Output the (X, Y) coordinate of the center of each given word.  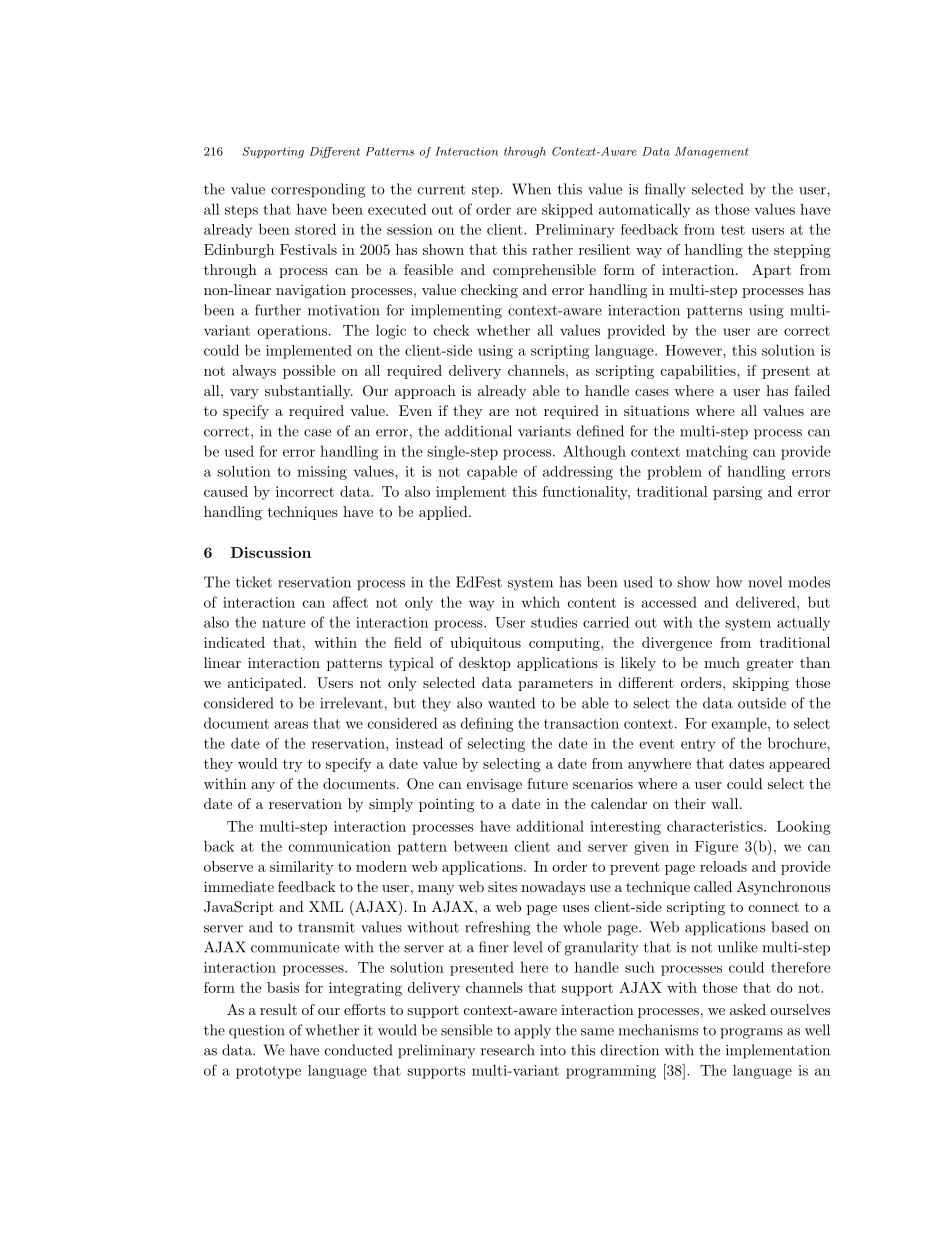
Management (711, 152)
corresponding (318, 190)
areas (291, 725)
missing (322, 473)
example (739, 725)
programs (751, 1033)
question (257, 1032)
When (531, 189)
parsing (737, 493)
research (508, 1050)
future (547, 783)
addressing (578, 473)
